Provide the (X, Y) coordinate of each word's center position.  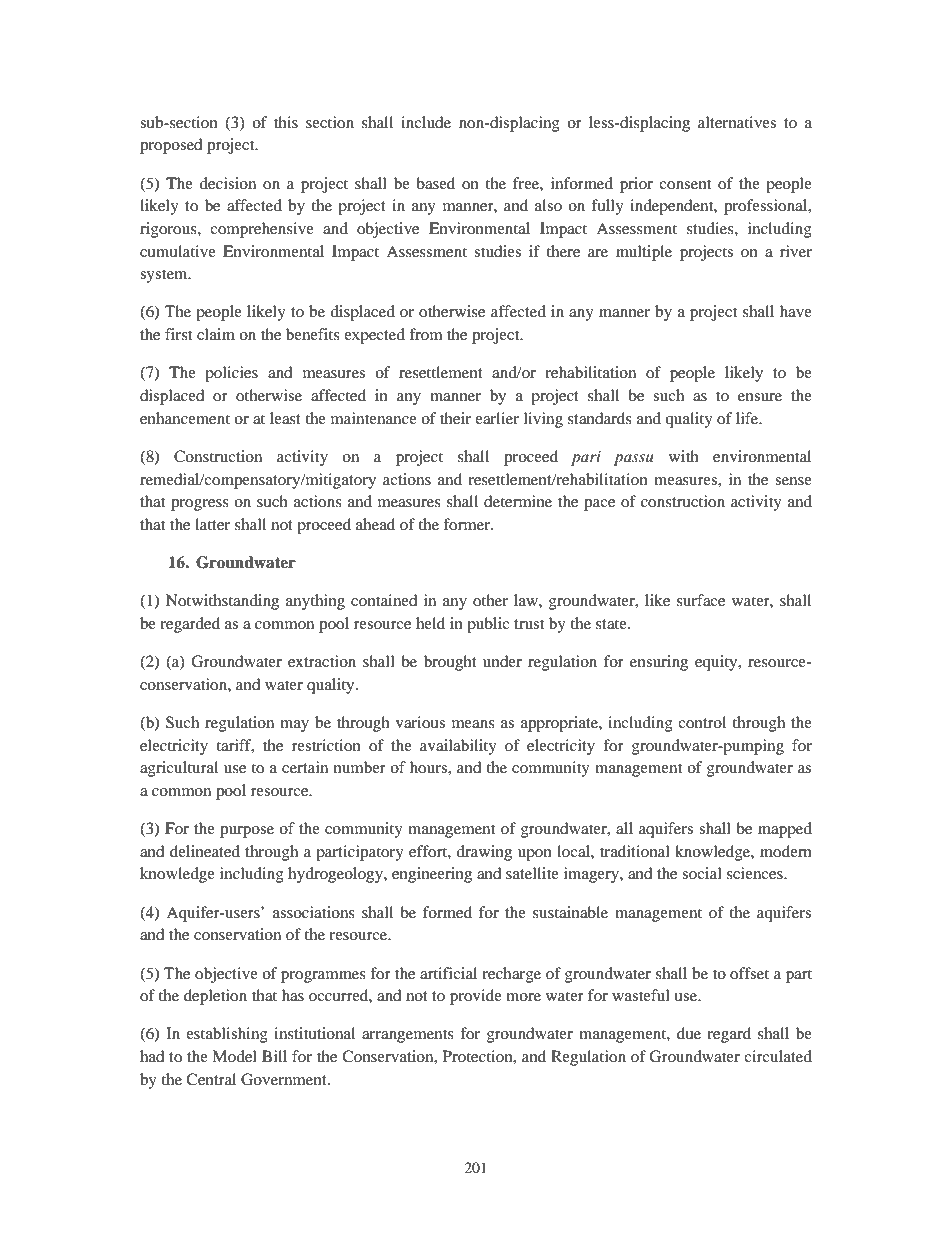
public (488, 625)
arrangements (408, 1036)
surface (701, 600)
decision (227, 183)
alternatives (737, 122)
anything (315, 602)
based (435, 183)
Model (234, 1056)
